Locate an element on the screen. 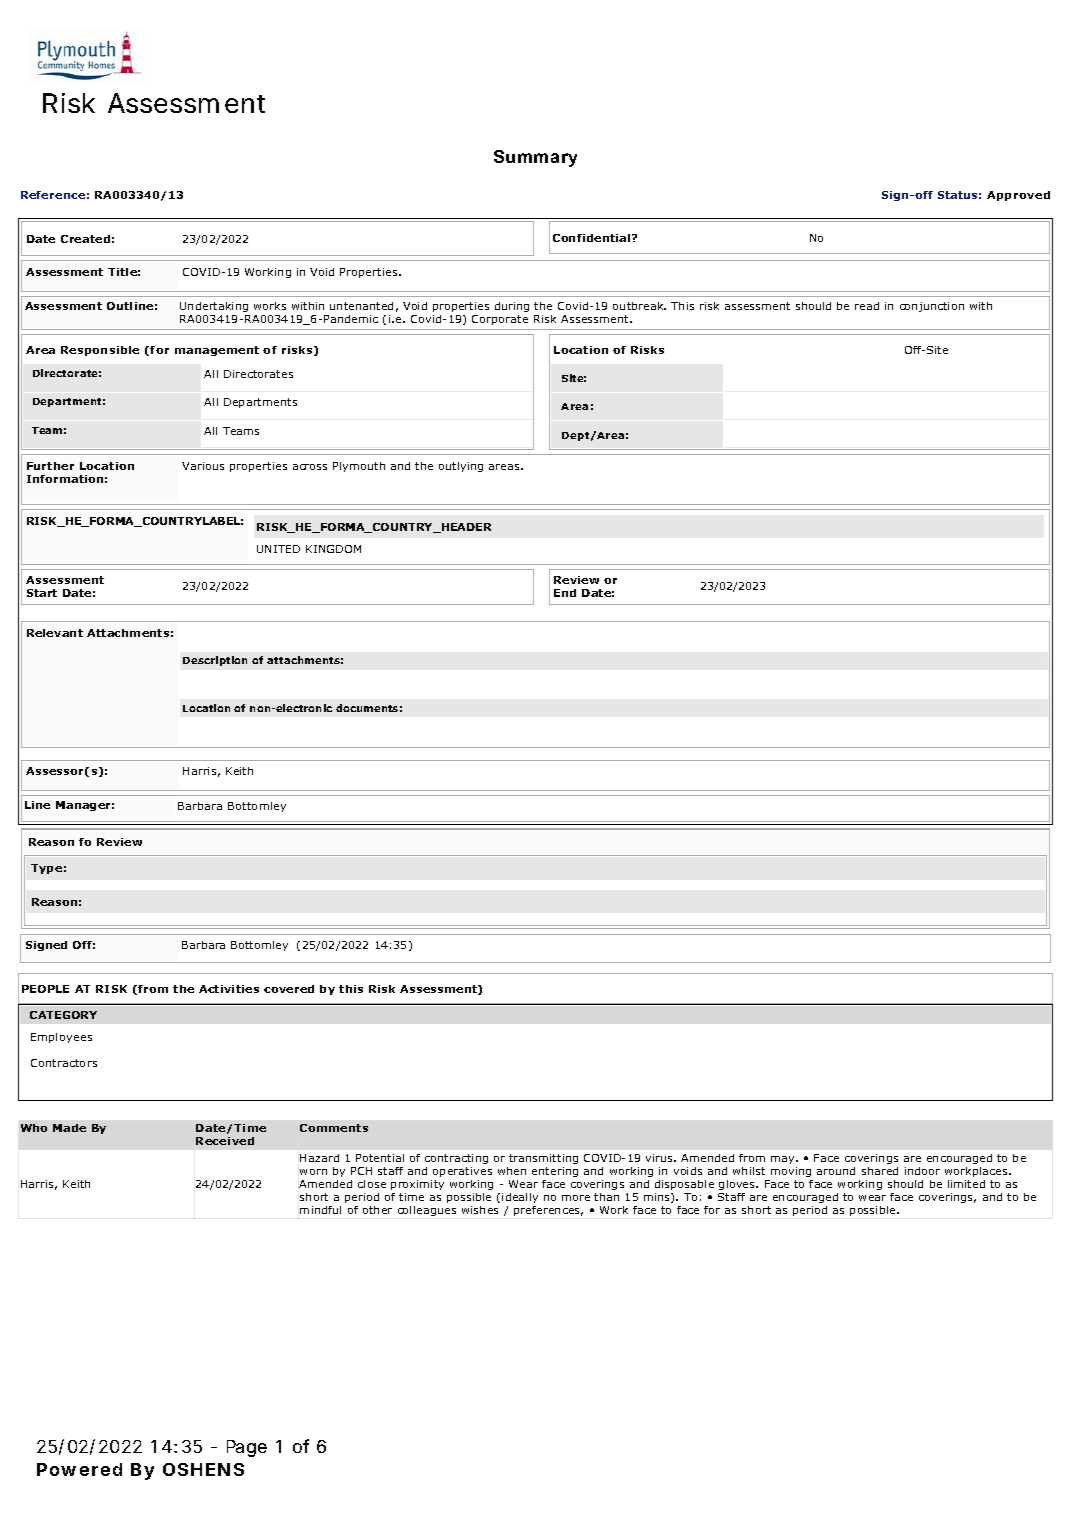 This screenshot has width=1071, height=1516. shared is located at coordinates (880, 1171).
